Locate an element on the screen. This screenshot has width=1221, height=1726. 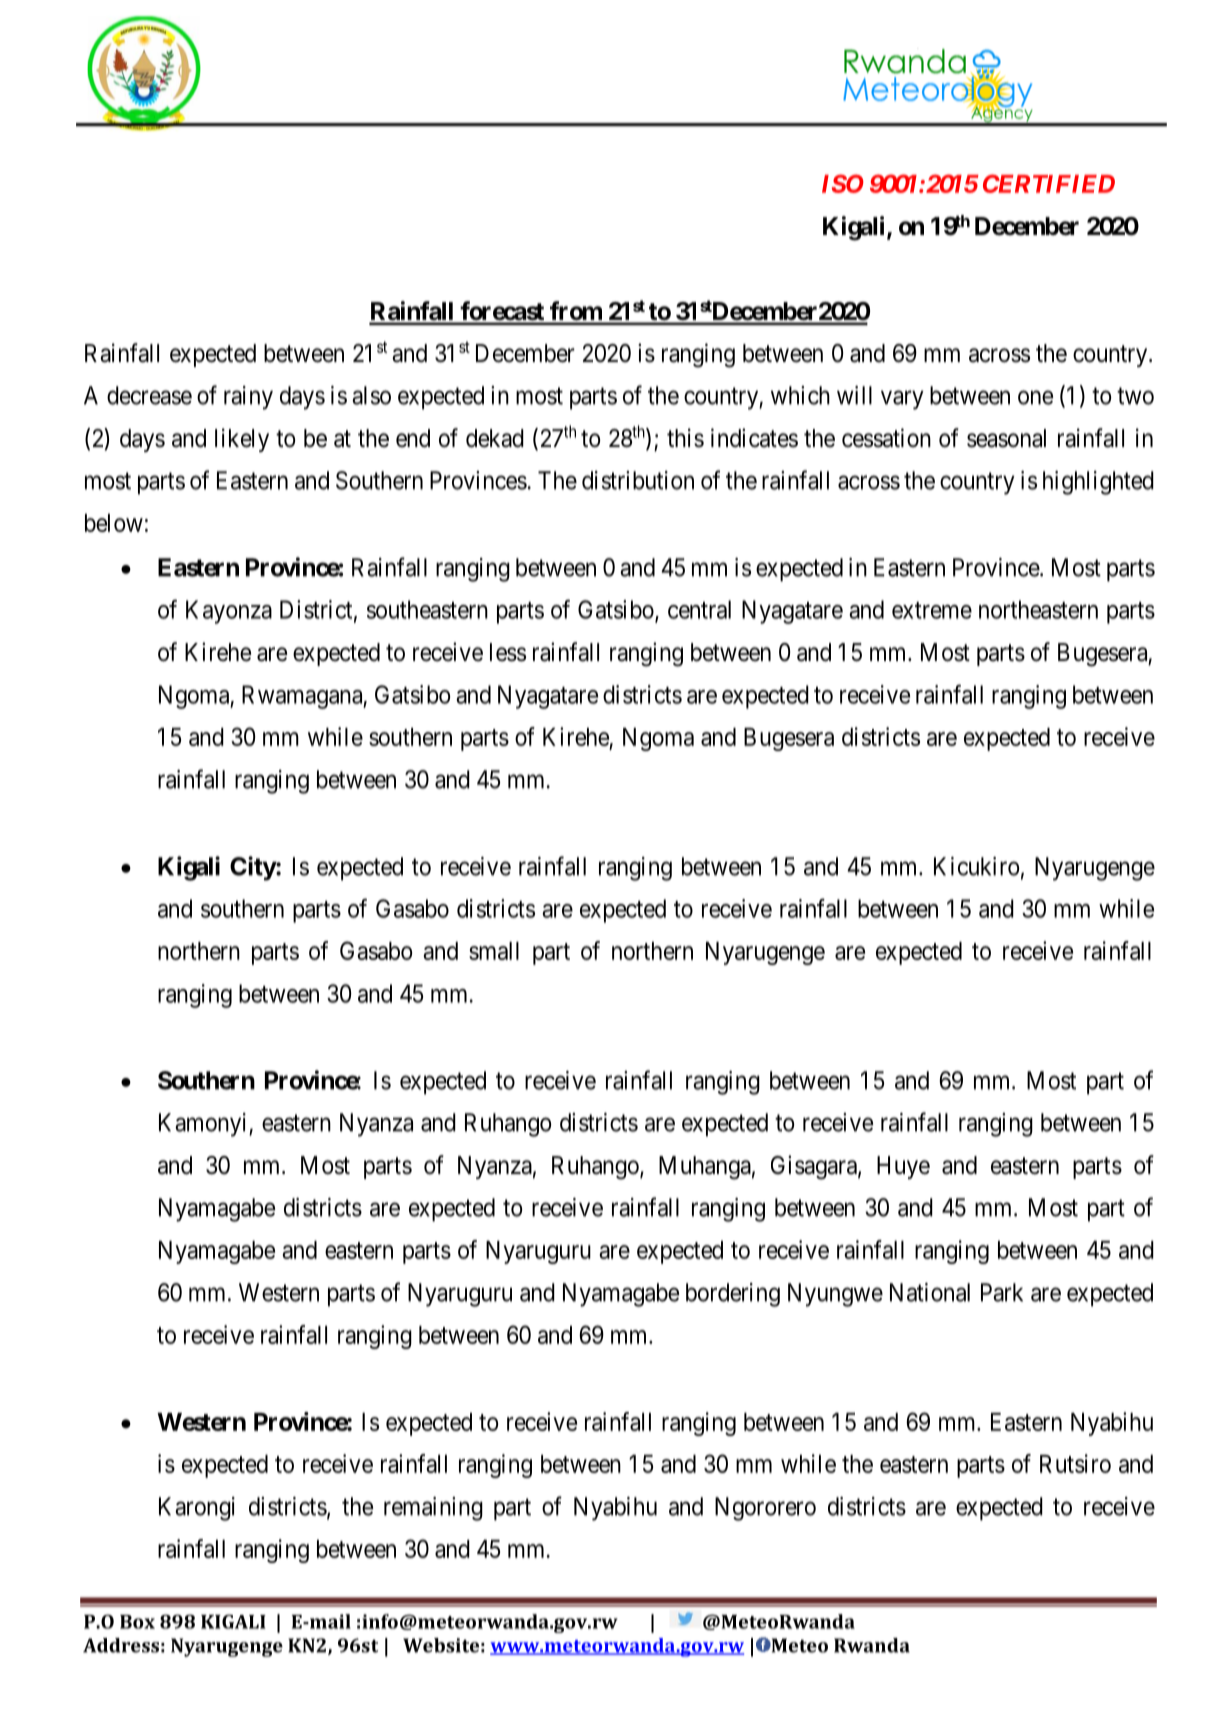
CERTIFIED is located at coordinates (1049, 183).
